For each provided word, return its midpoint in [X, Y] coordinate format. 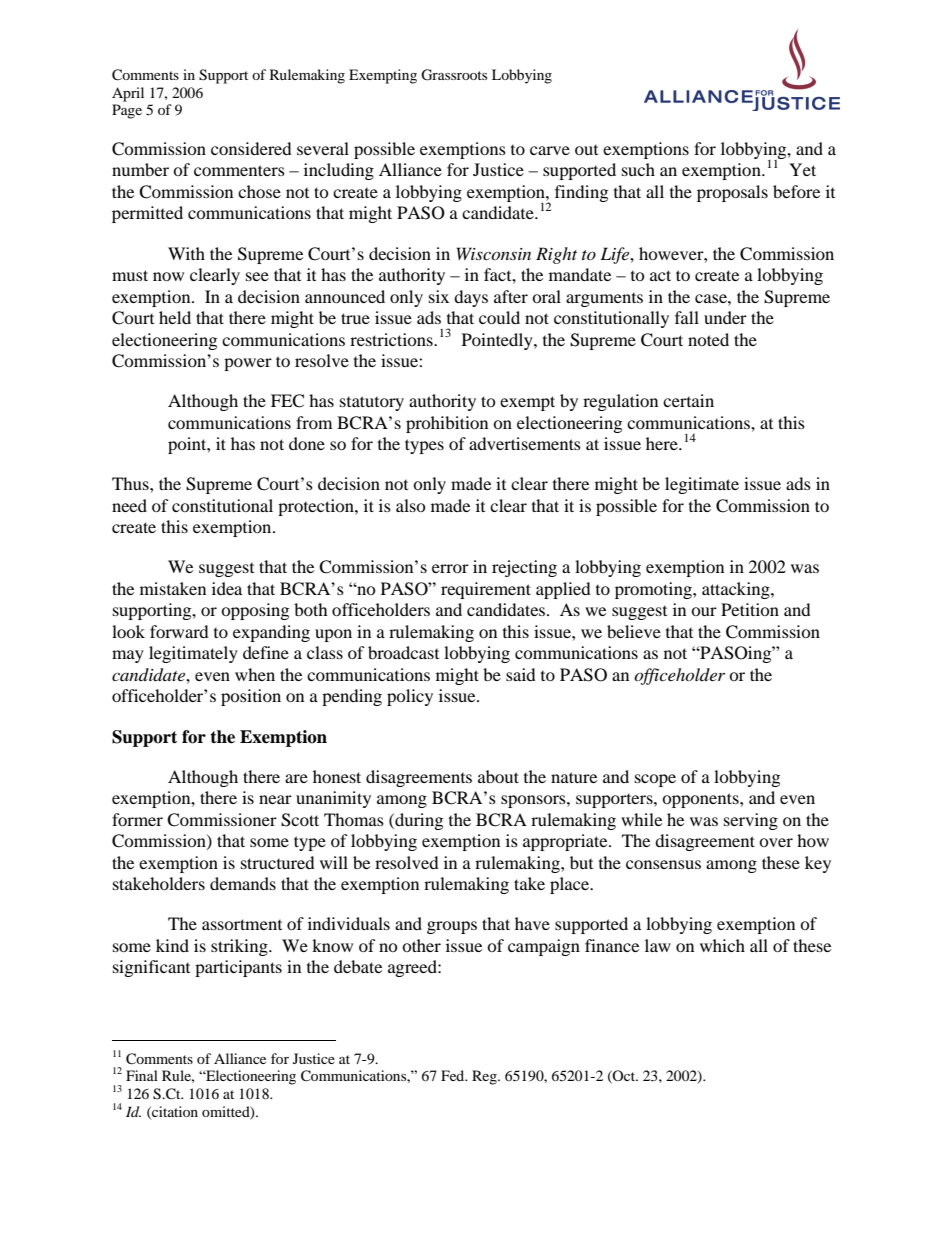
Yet [802, 169]
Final [142, 1075]
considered [251, 148]
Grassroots [454, 75]
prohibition [447, 424]
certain [688, 400]
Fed [454, 1075]
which [722, 945]
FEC [287, 401]
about [498, 776]
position [251, 697]
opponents [701, 800]
